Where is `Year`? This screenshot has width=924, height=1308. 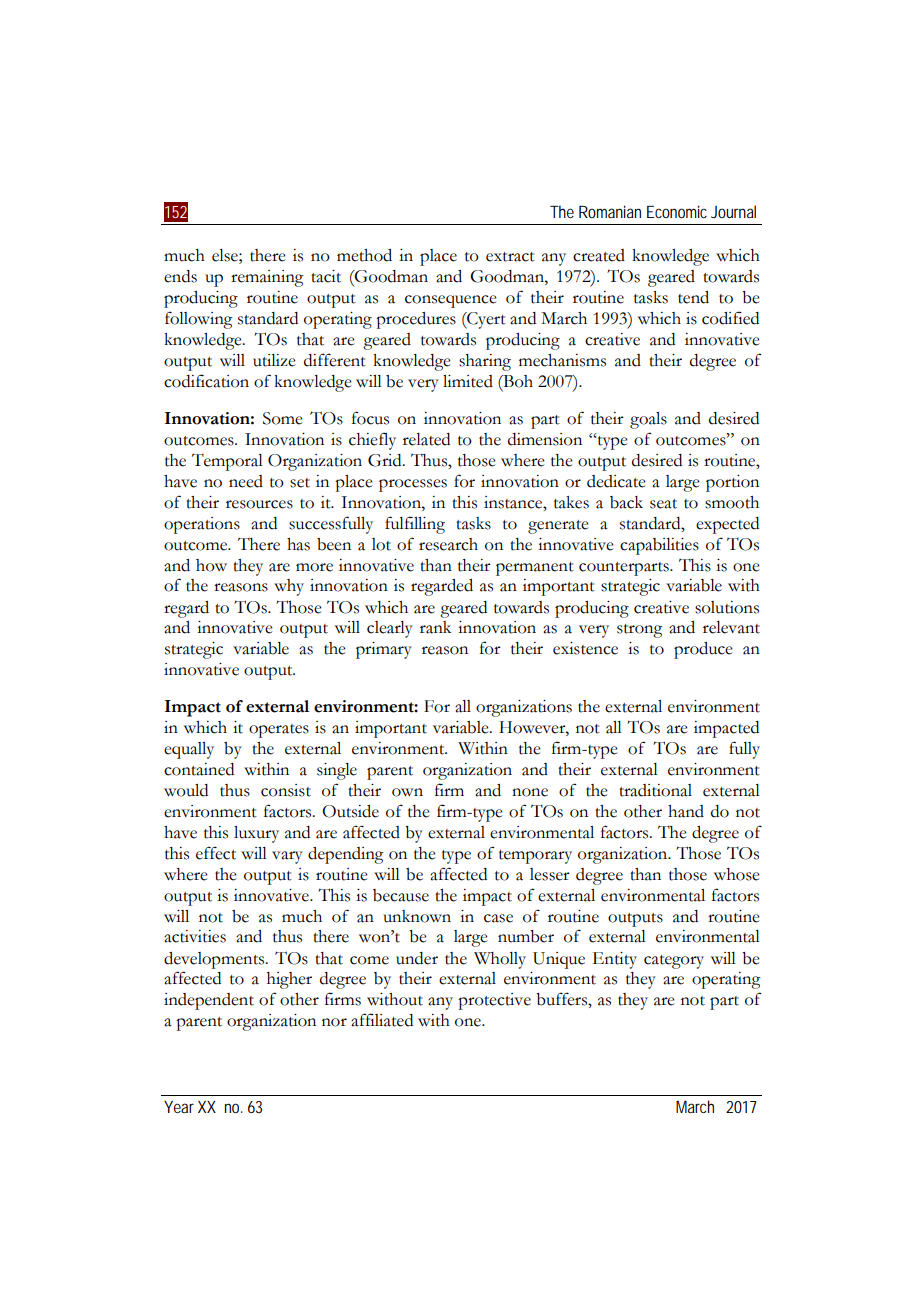 Year is located at coordinates (179, 1107).
